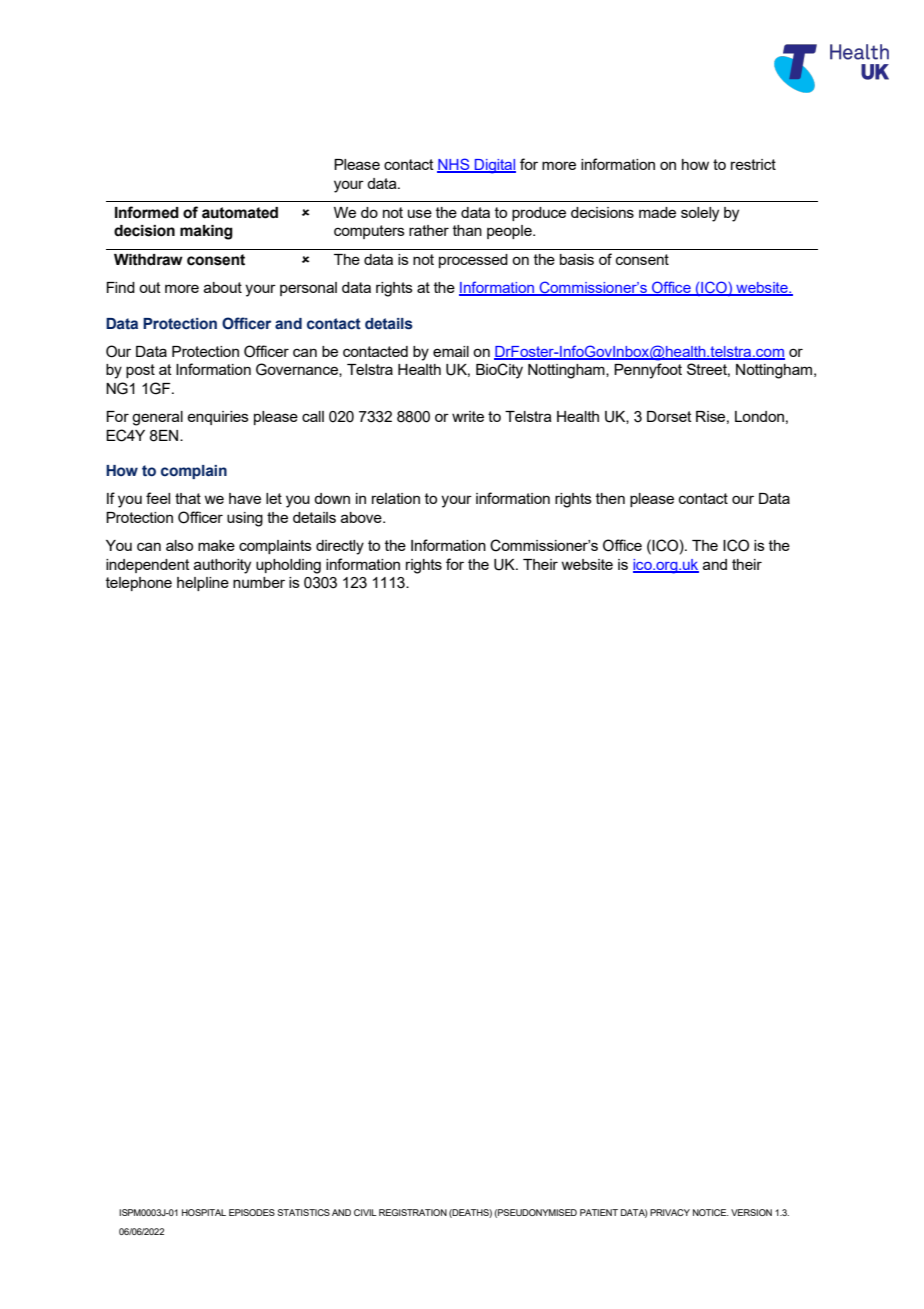  I want to click on helpline, so click(203, 584).
